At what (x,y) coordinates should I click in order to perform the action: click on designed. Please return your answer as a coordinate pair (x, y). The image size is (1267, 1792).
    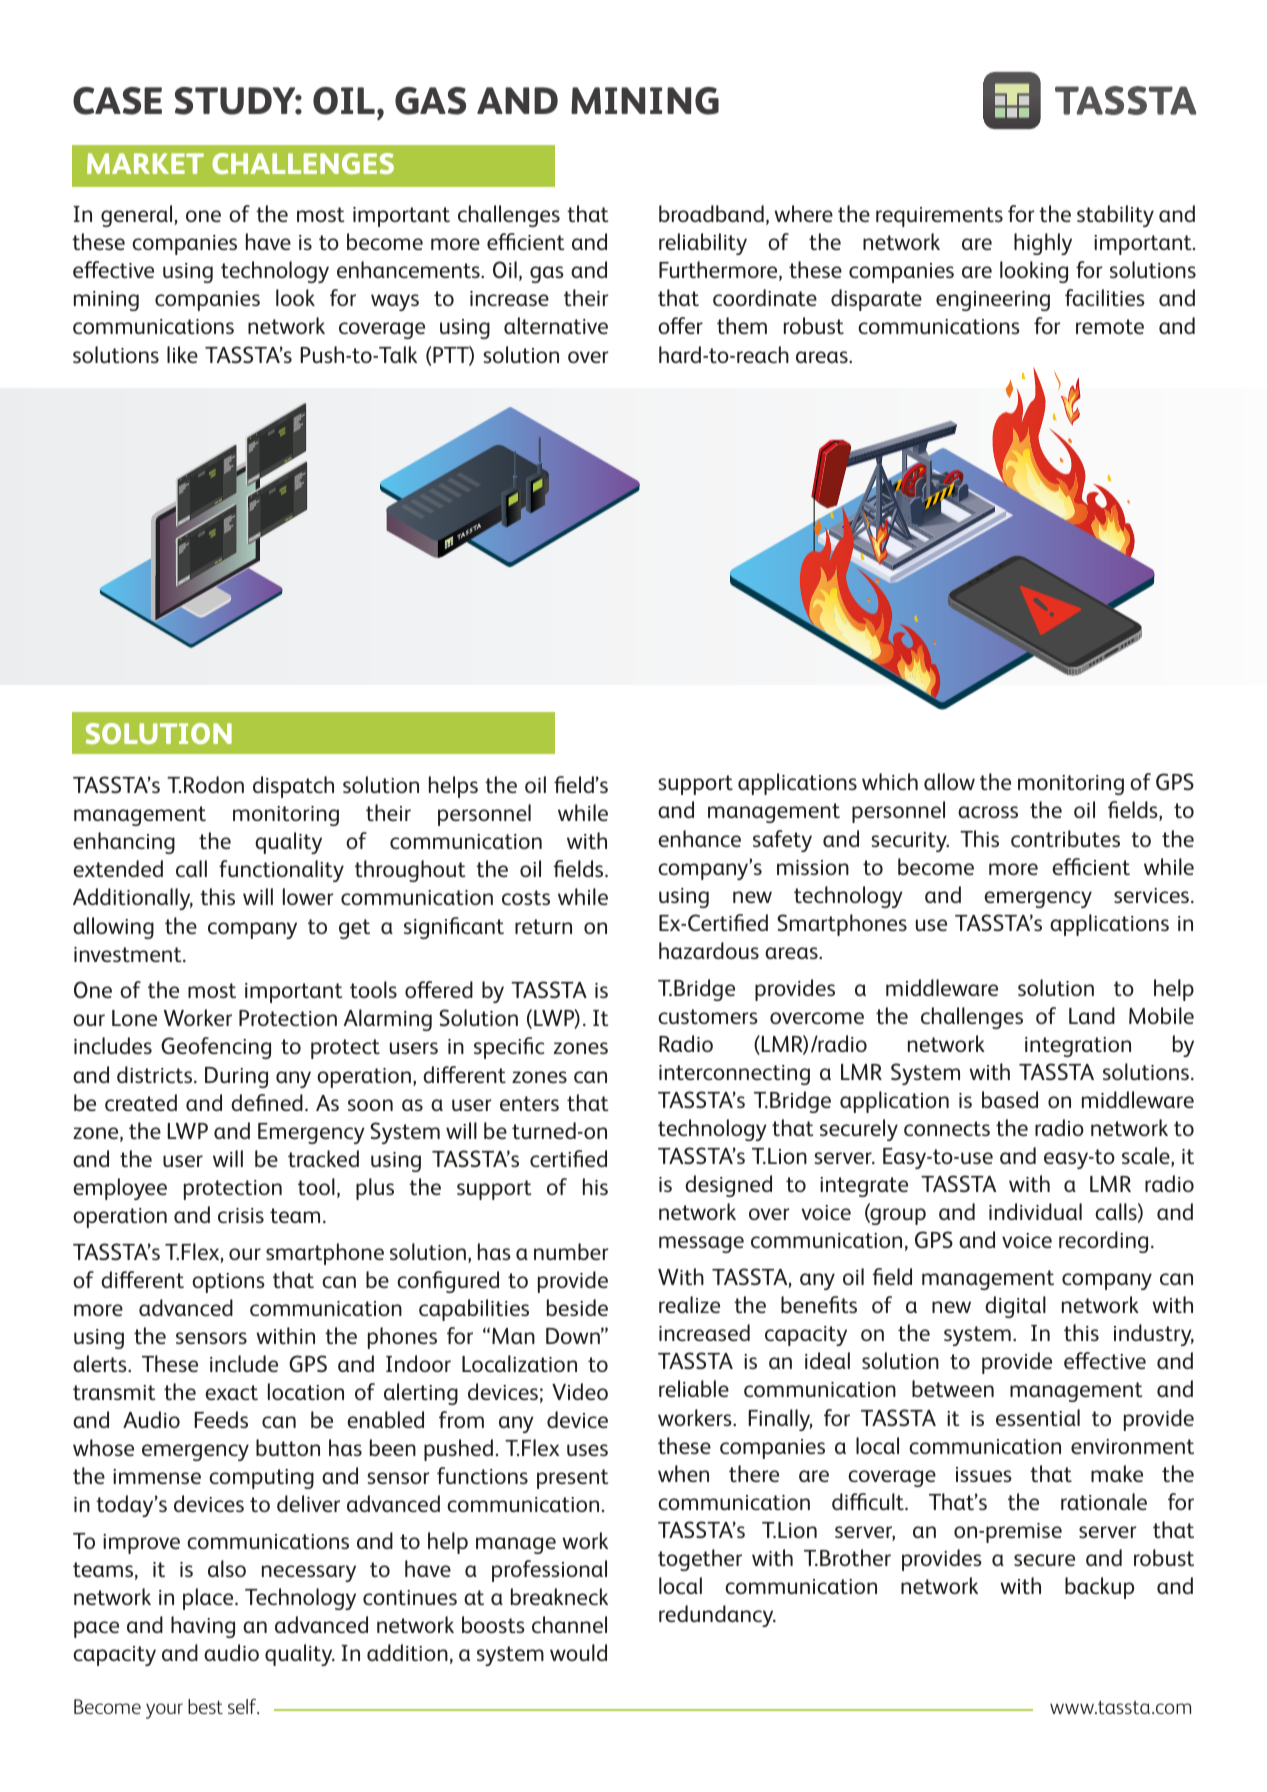
    Looking at the image, I should click on (728, 1186).
